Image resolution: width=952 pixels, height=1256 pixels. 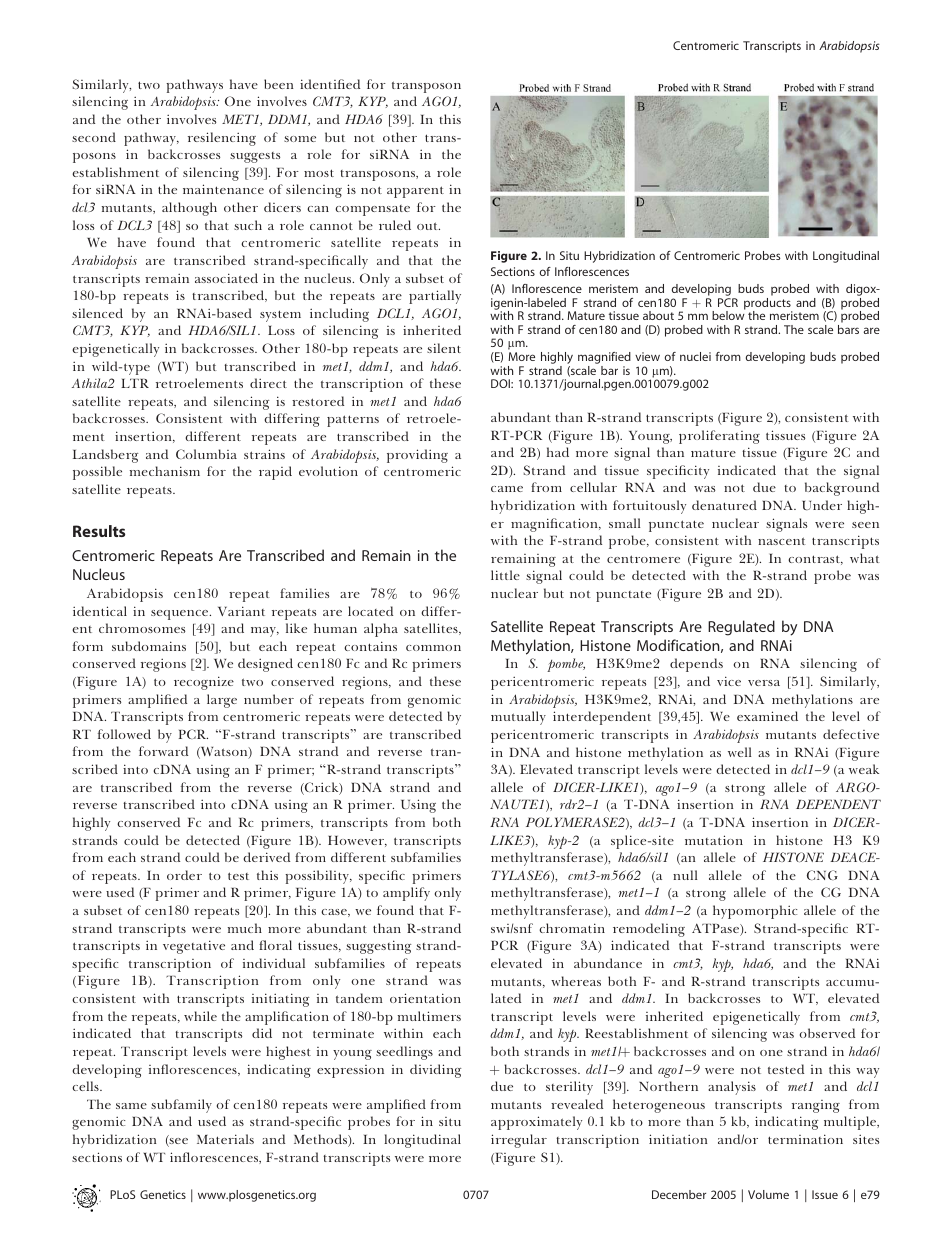 I want to click on CNG, so click(x=822, y=875).
